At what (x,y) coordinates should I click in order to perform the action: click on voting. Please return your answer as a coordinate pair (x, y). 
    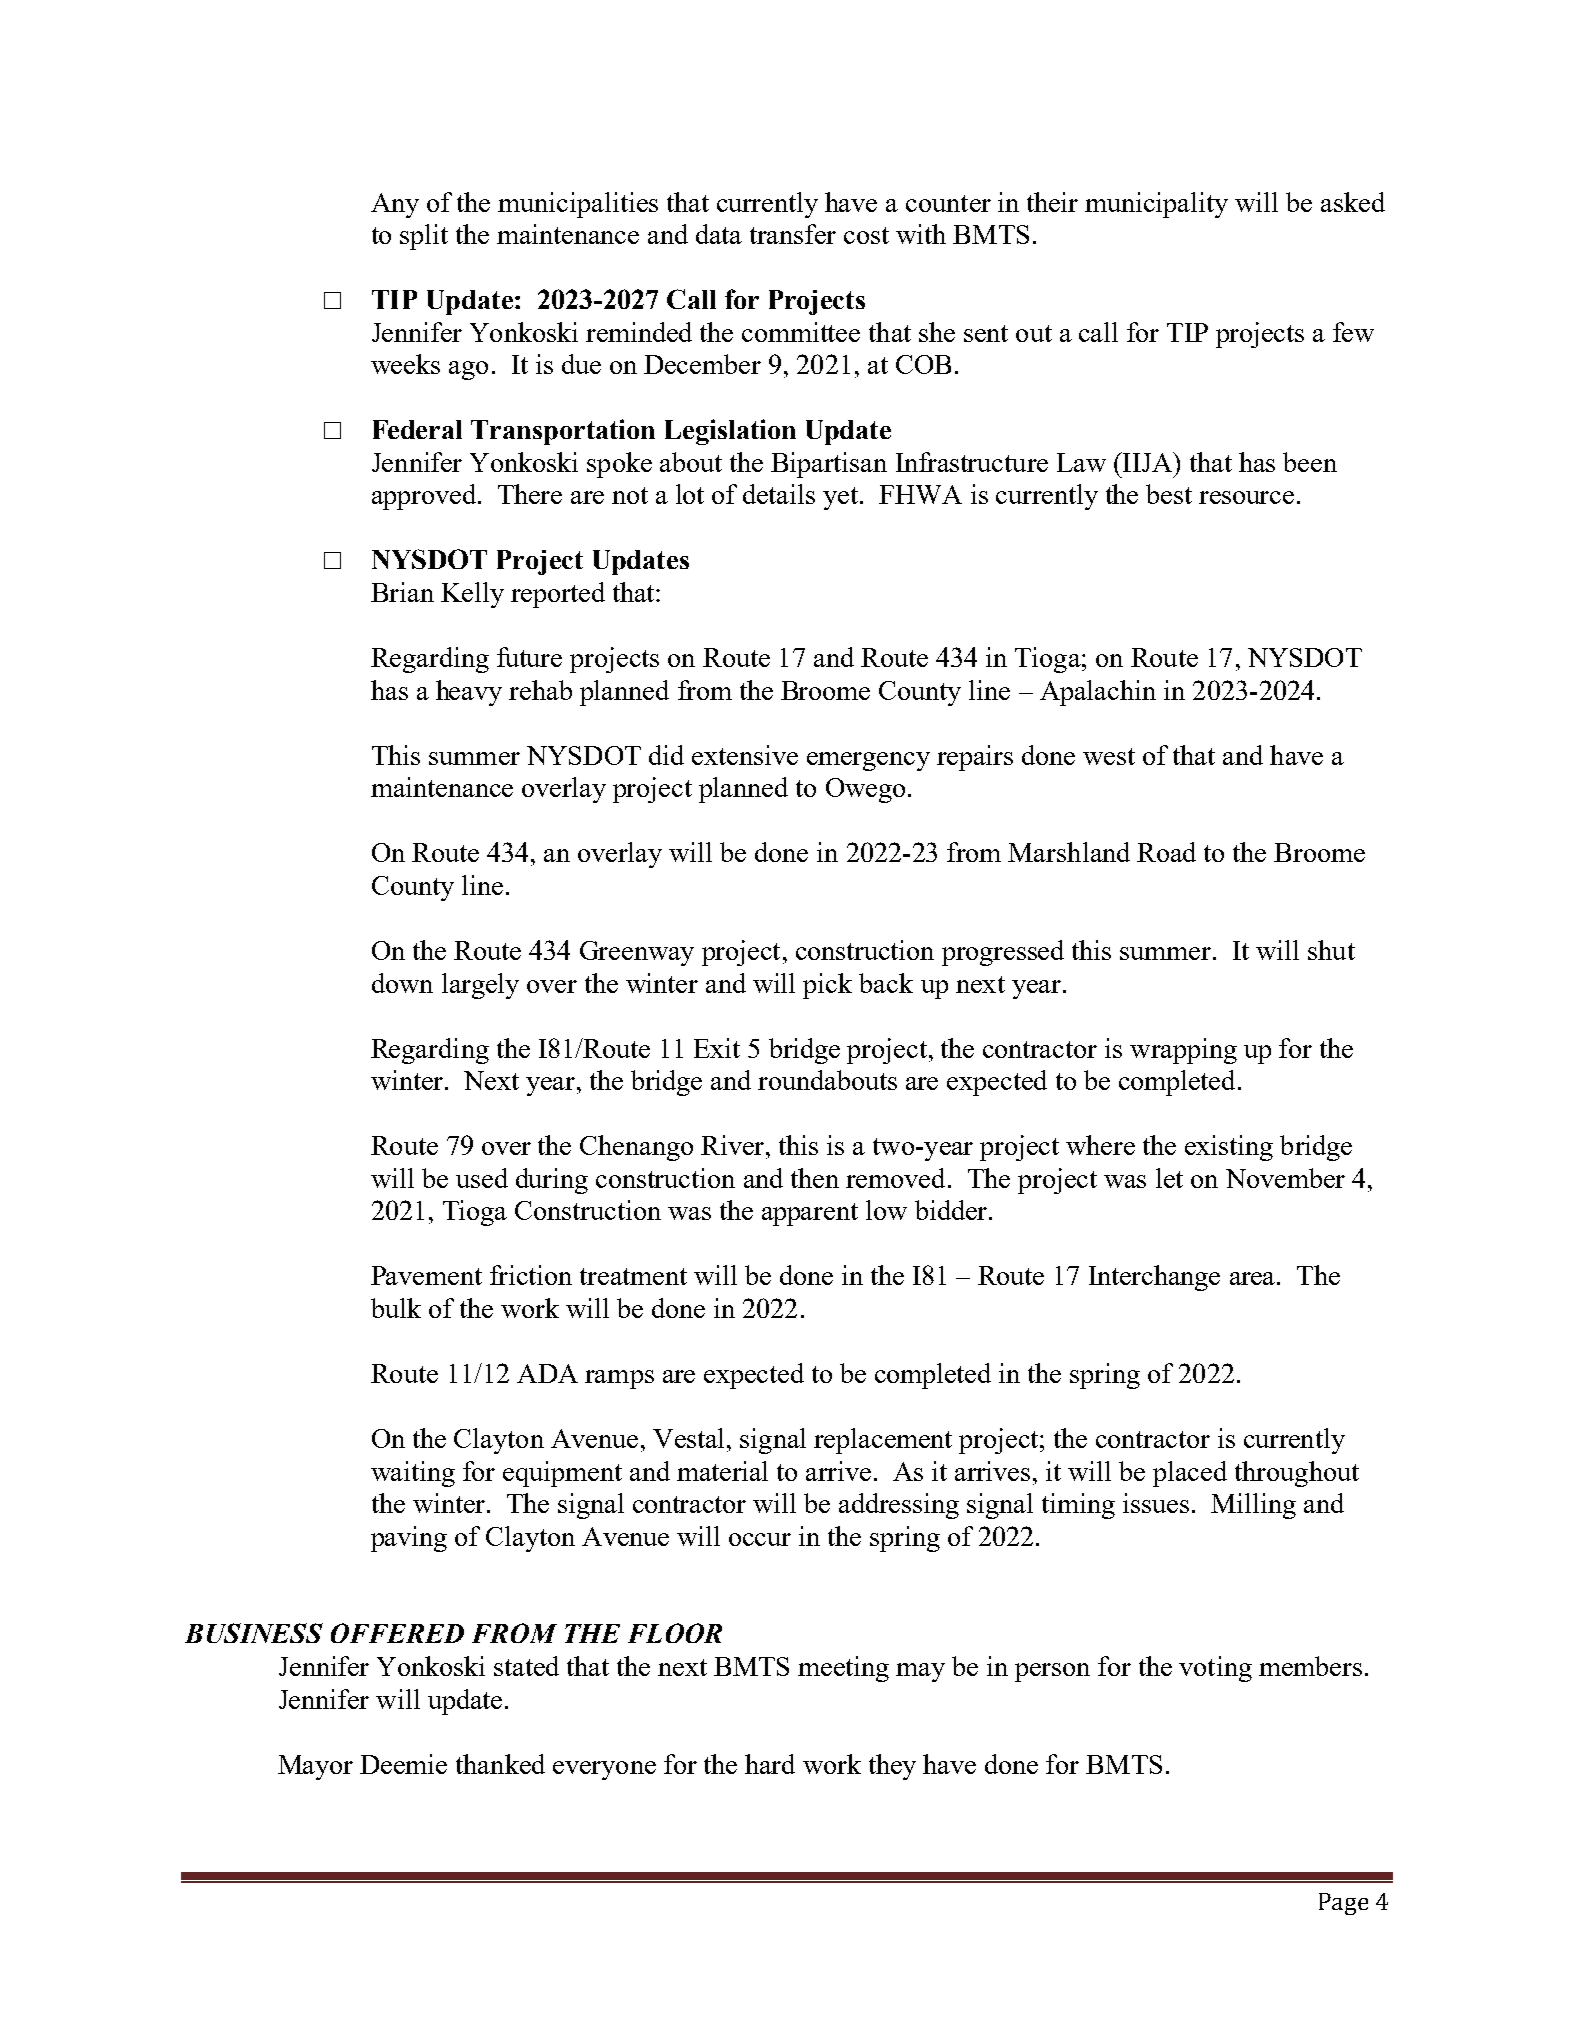
    Looking at the image, I should click on (1215, 1669).
